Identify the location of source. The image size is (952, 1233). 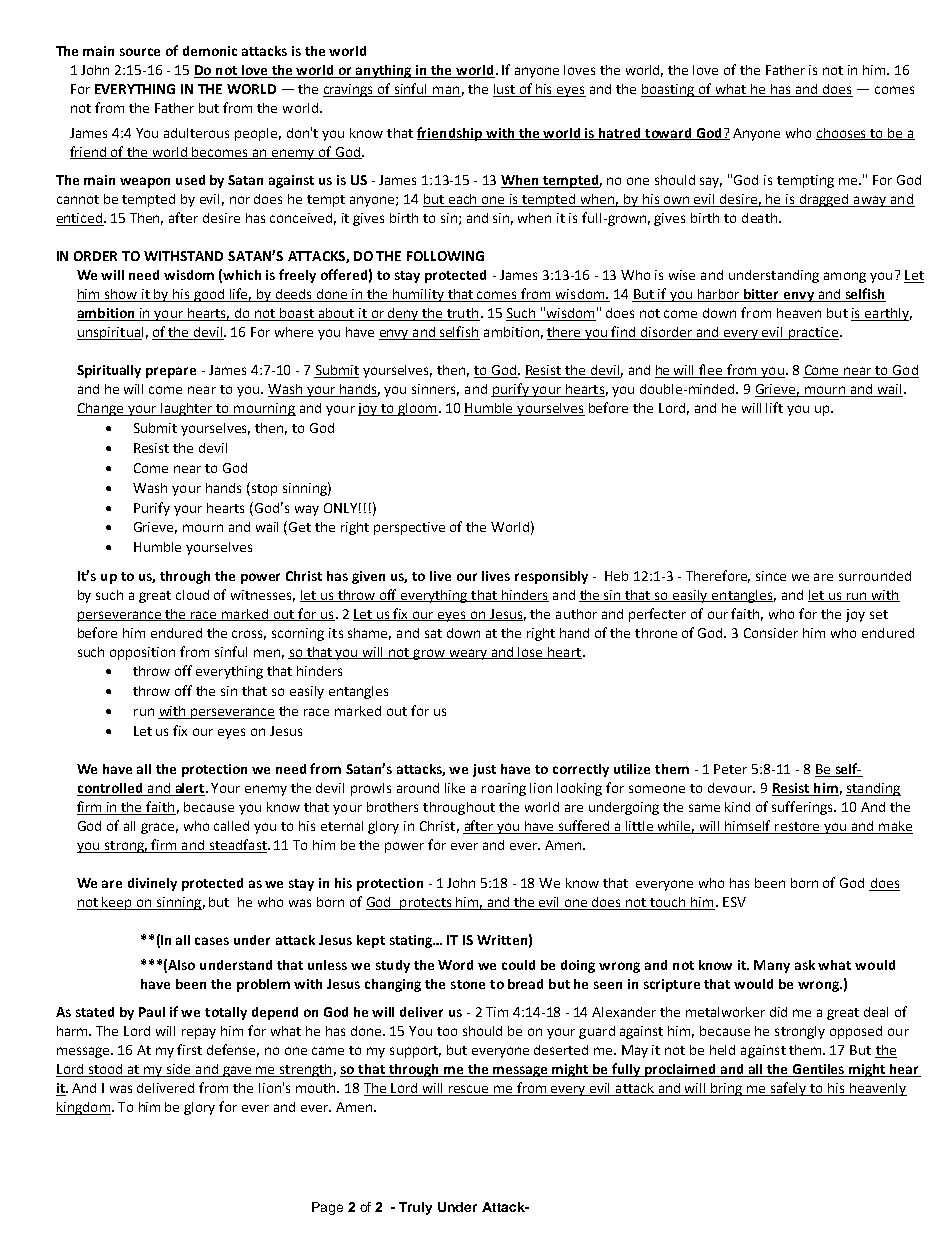
(140, 52).
